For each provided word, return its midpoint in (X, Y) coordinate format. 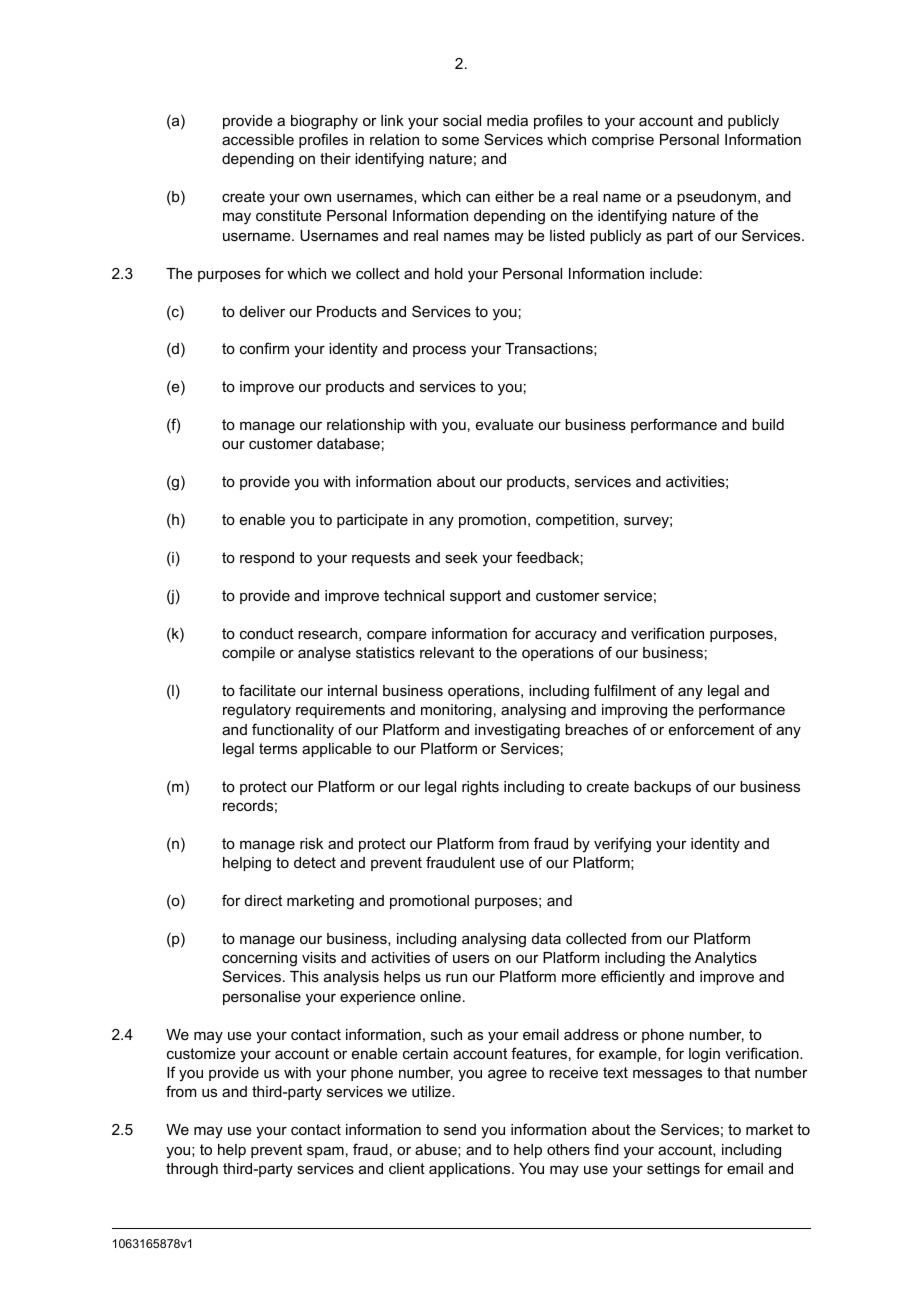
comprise (623, 141)
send (460, 1129)
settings (673, 1170)
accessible (258, 139)
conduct (267, 633)
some (460, 140)
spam (325, 1152)
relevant (447, 652)
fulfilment (625, 690)
